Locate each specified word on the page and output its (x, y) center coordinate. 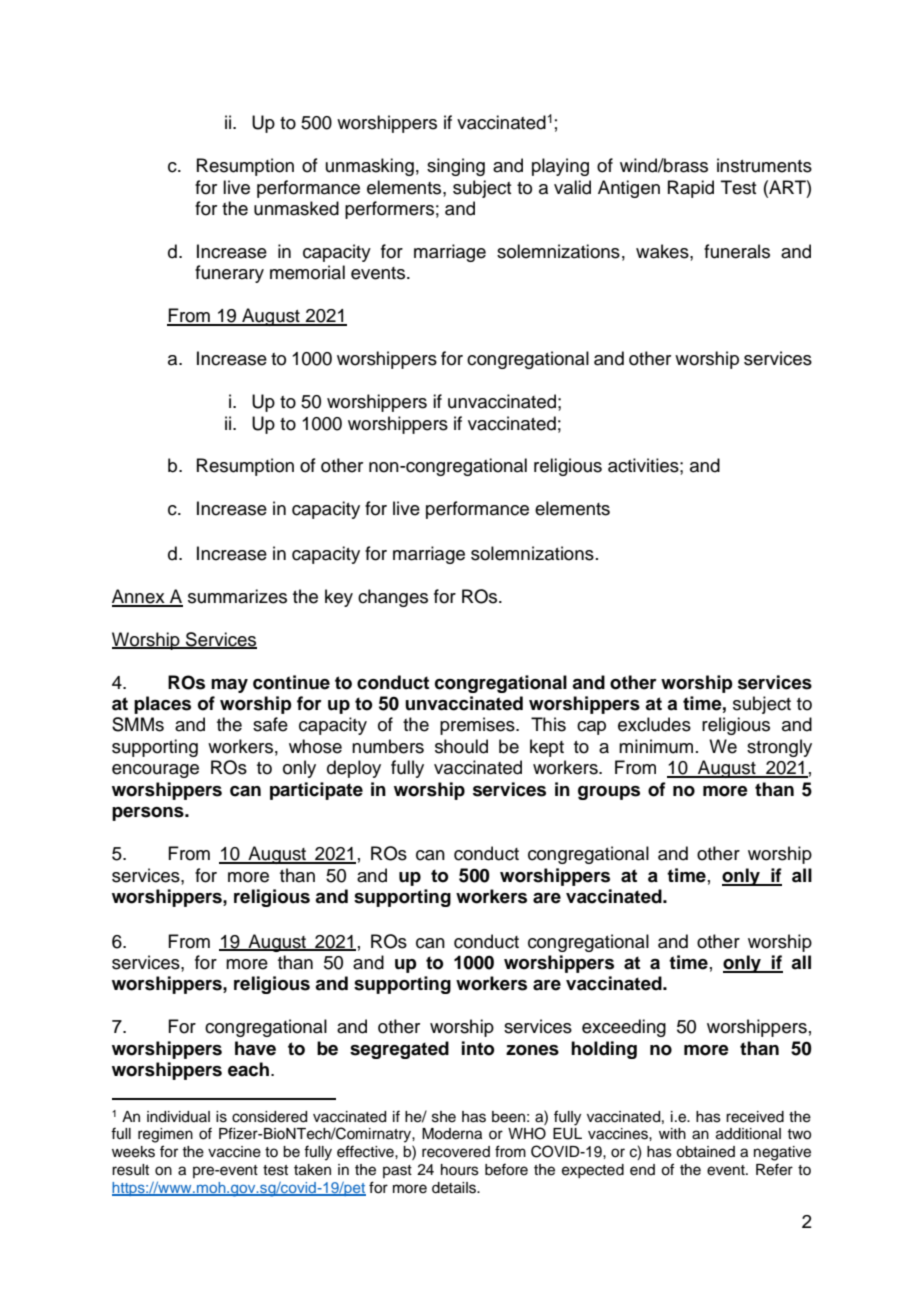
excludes (654, 724)
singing (456, 167)
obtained (705, 1152)
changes (393, 598)
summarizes (237, 596)
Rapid (691, 189)
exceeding (624, 1028)
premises (478, 726)
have (255, 1048)
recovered (456, 1152)
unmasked (296, 208)
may (229, 686)
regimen (165, 1135)
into (478, 1048)
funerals (737, 251)
